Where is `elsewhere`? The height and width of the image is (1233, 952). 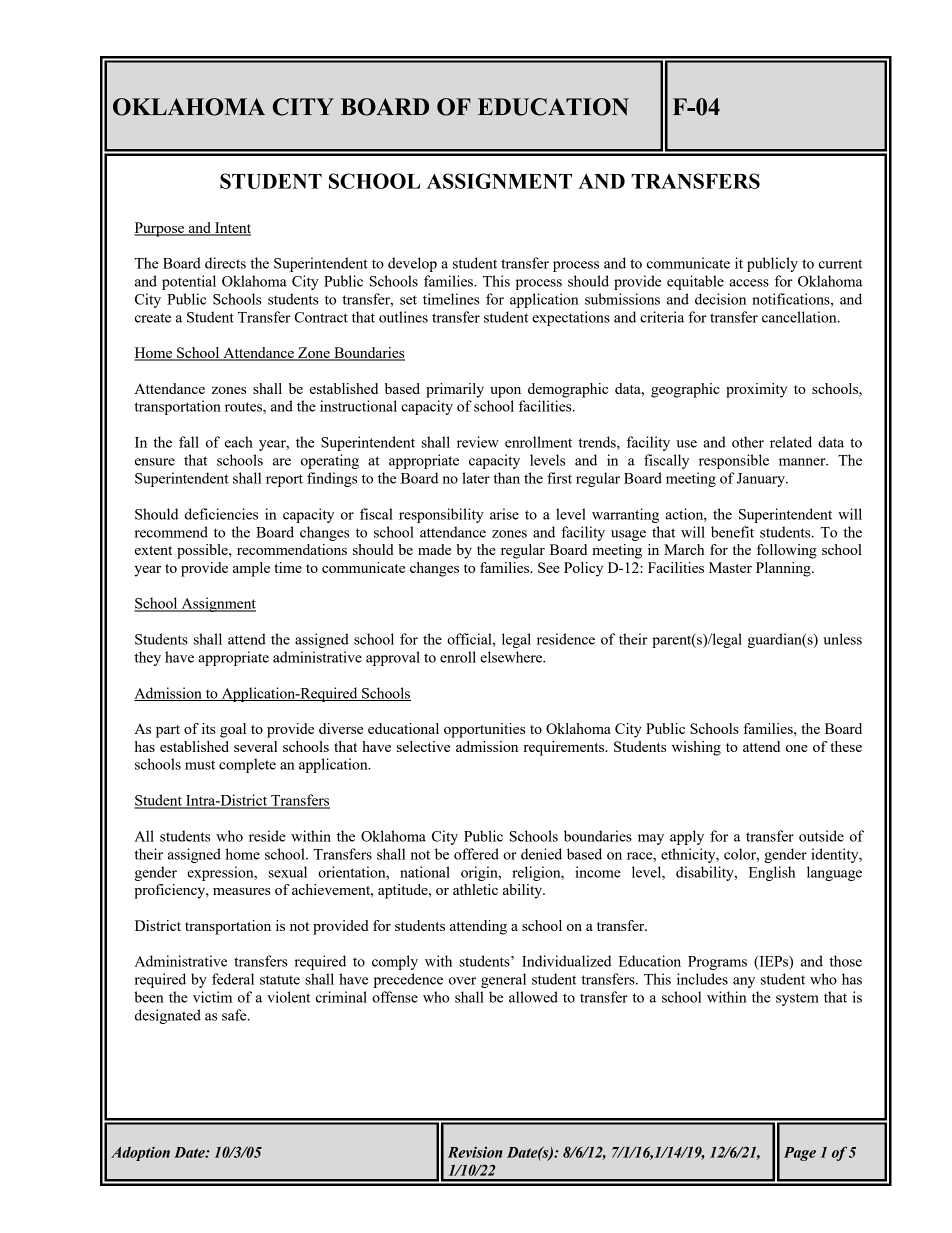
elsewhere is located at coordinates (512, 657).
